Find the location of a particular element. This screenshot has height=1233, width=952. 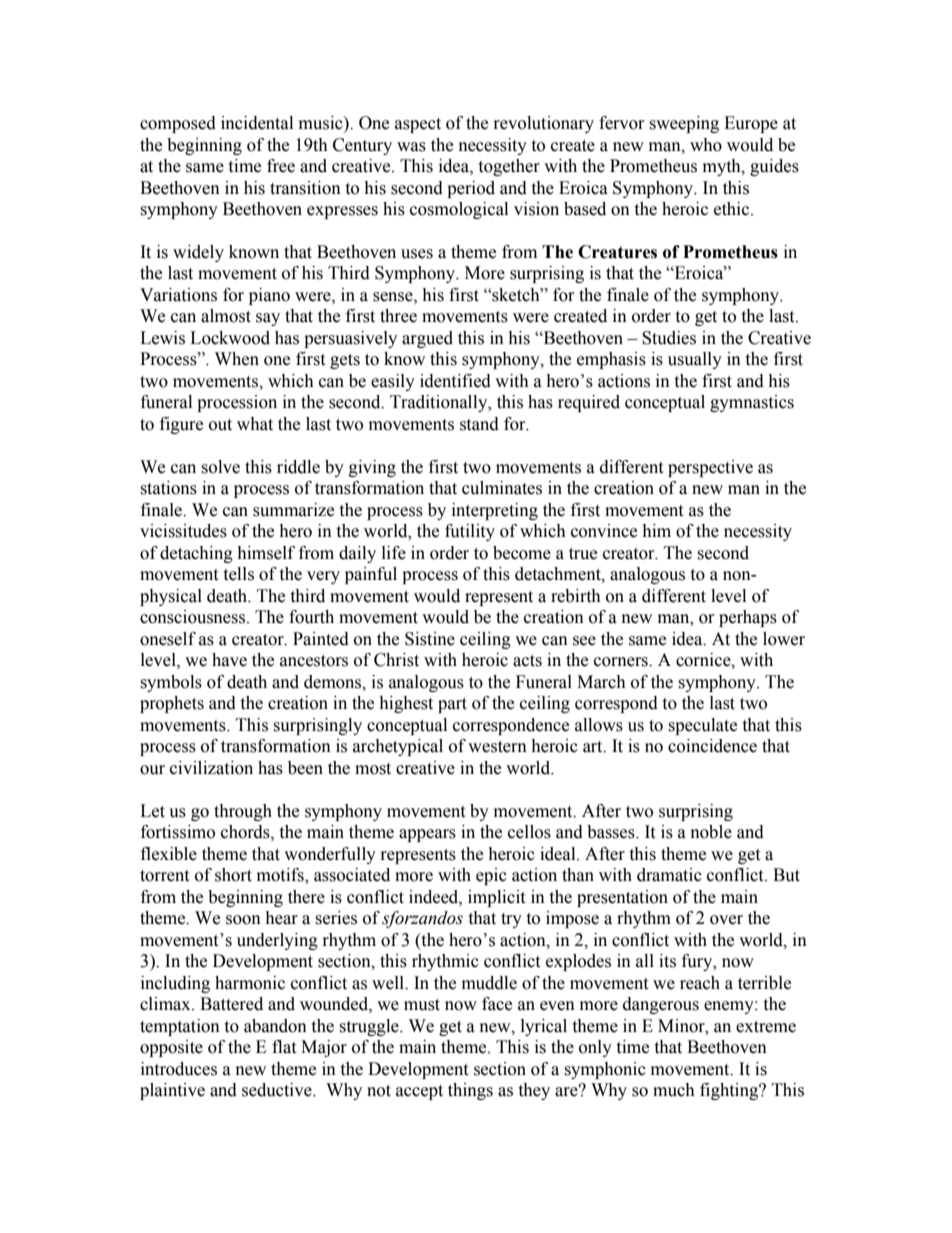

Sistine is located at coordinates (430, 639).
